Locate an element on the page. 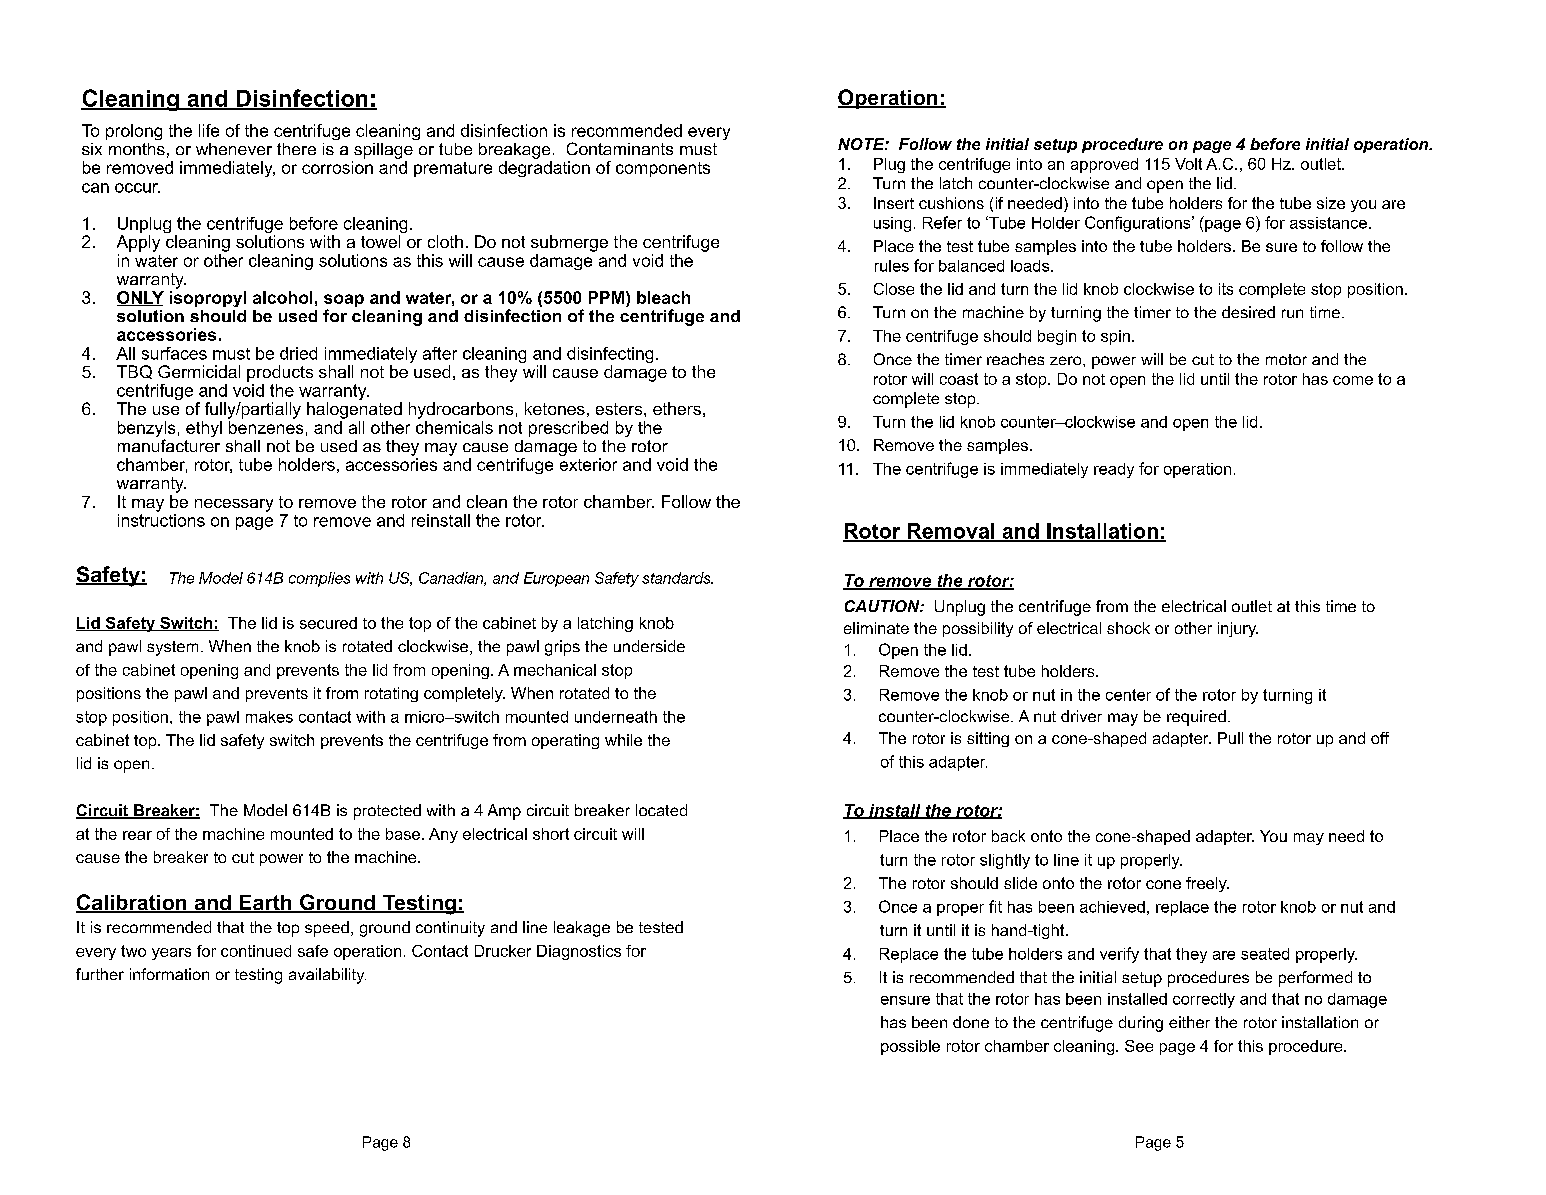 The height and width of the document is (1195, 1546). standards is located at coordinates (677, 578).
